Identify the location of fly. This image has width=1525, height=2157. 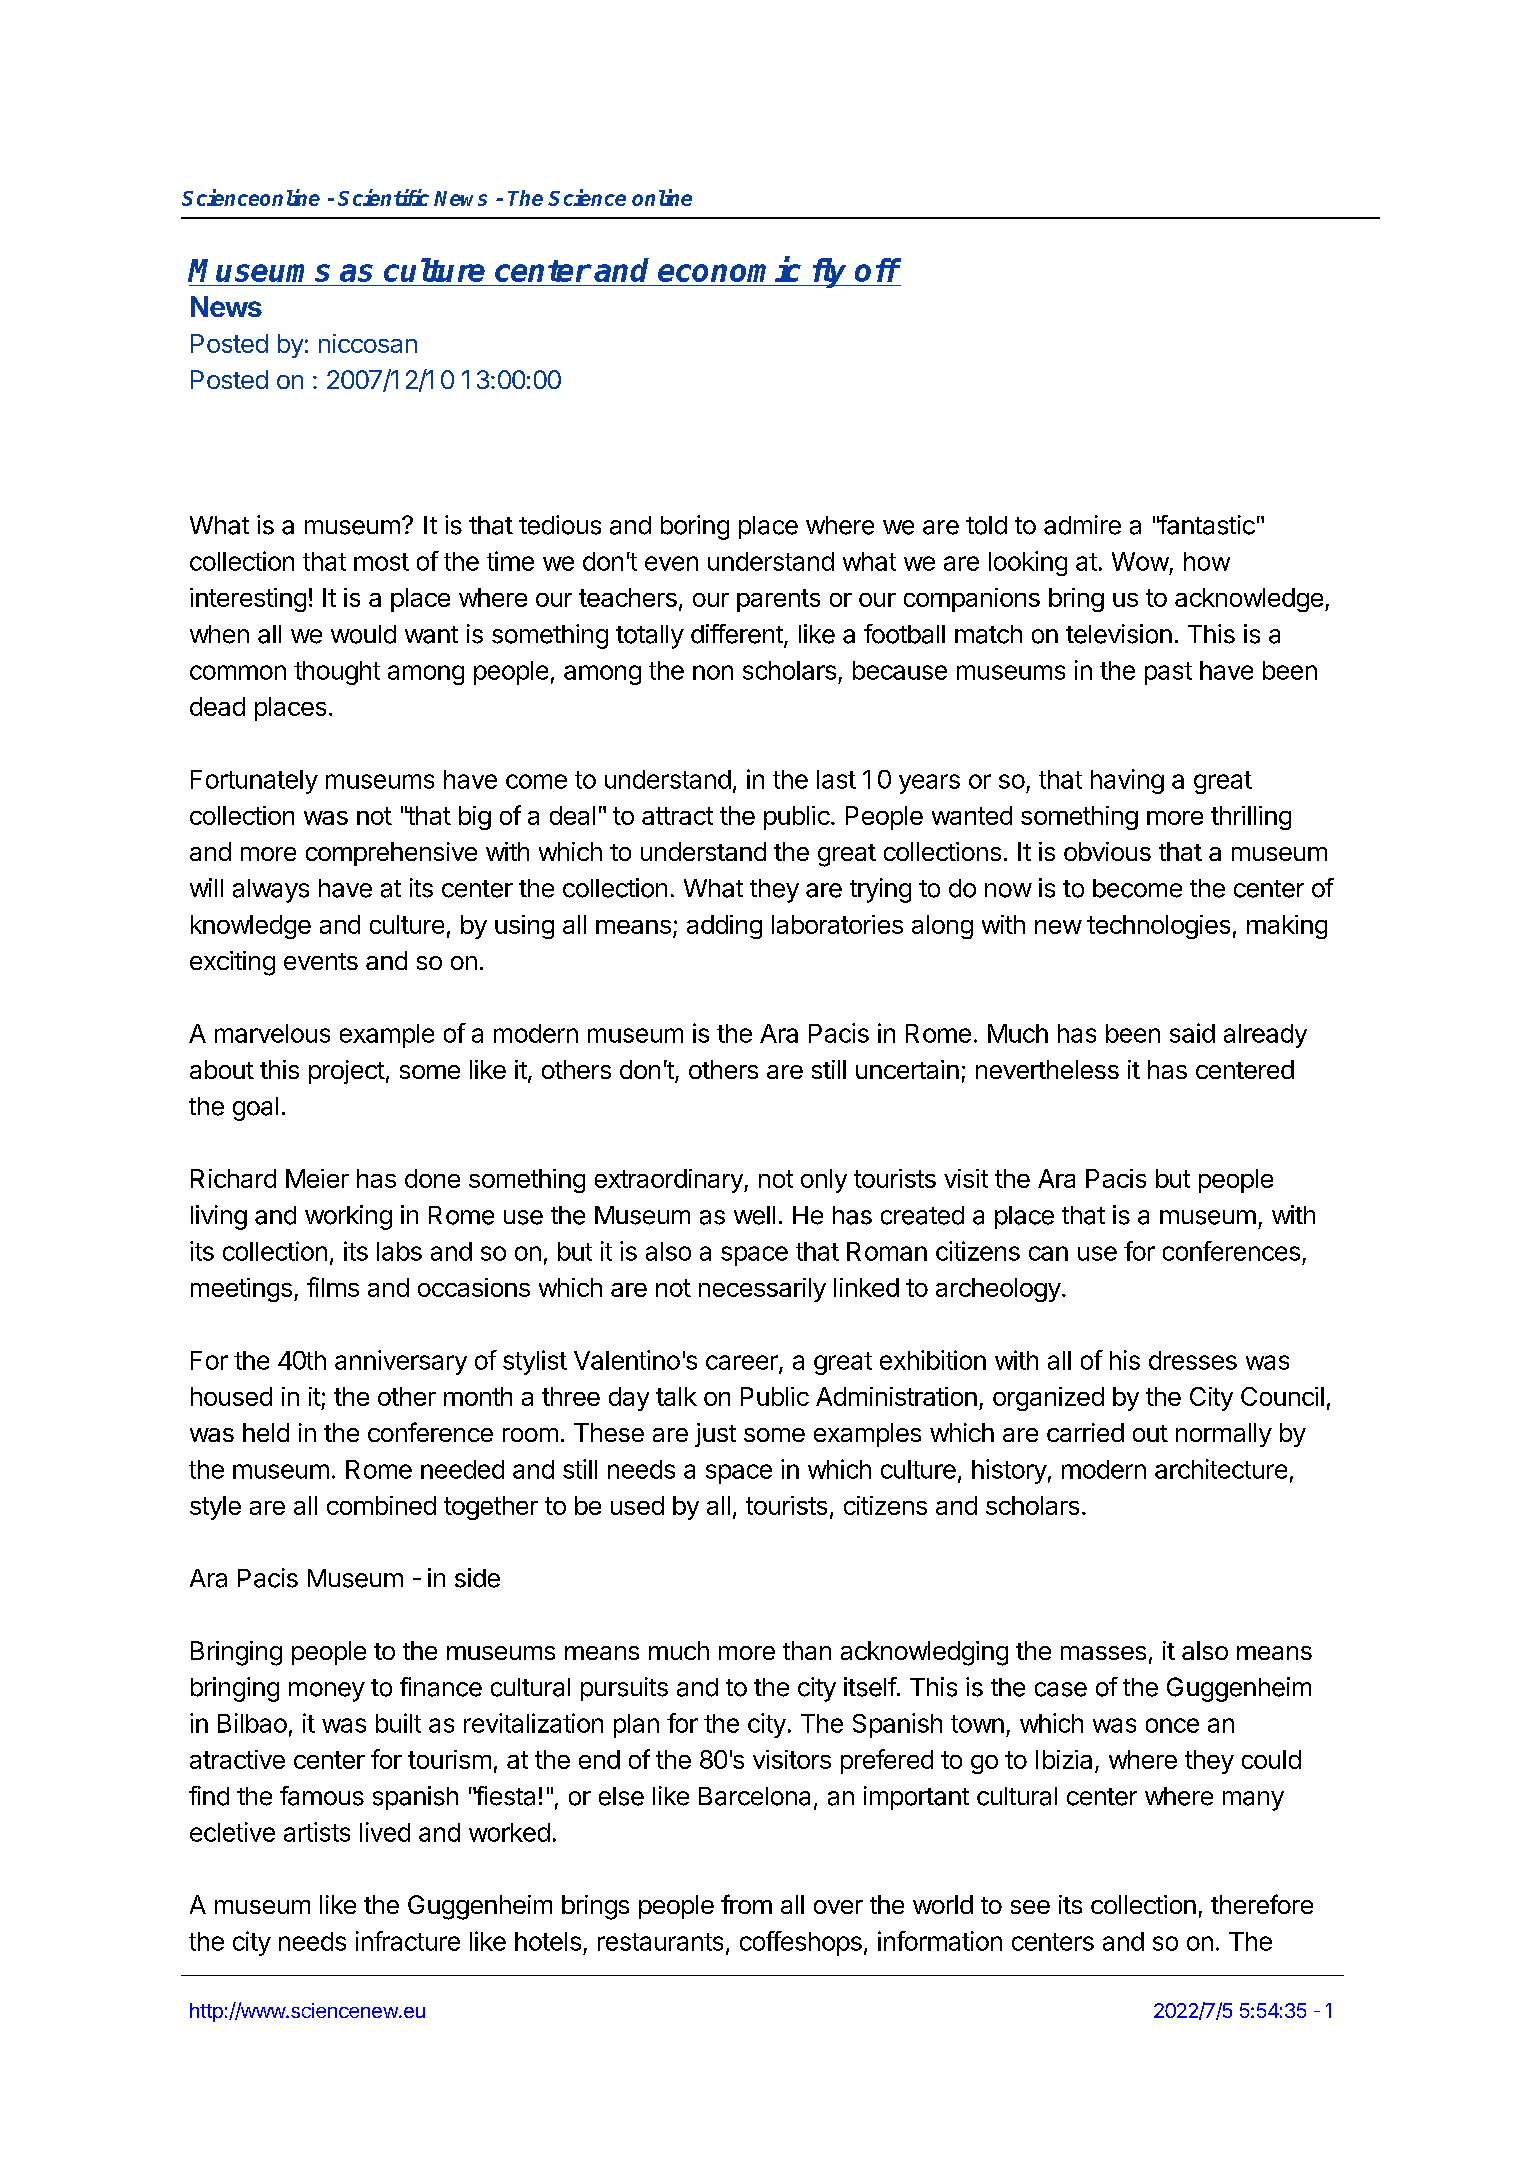
(829, 273).
